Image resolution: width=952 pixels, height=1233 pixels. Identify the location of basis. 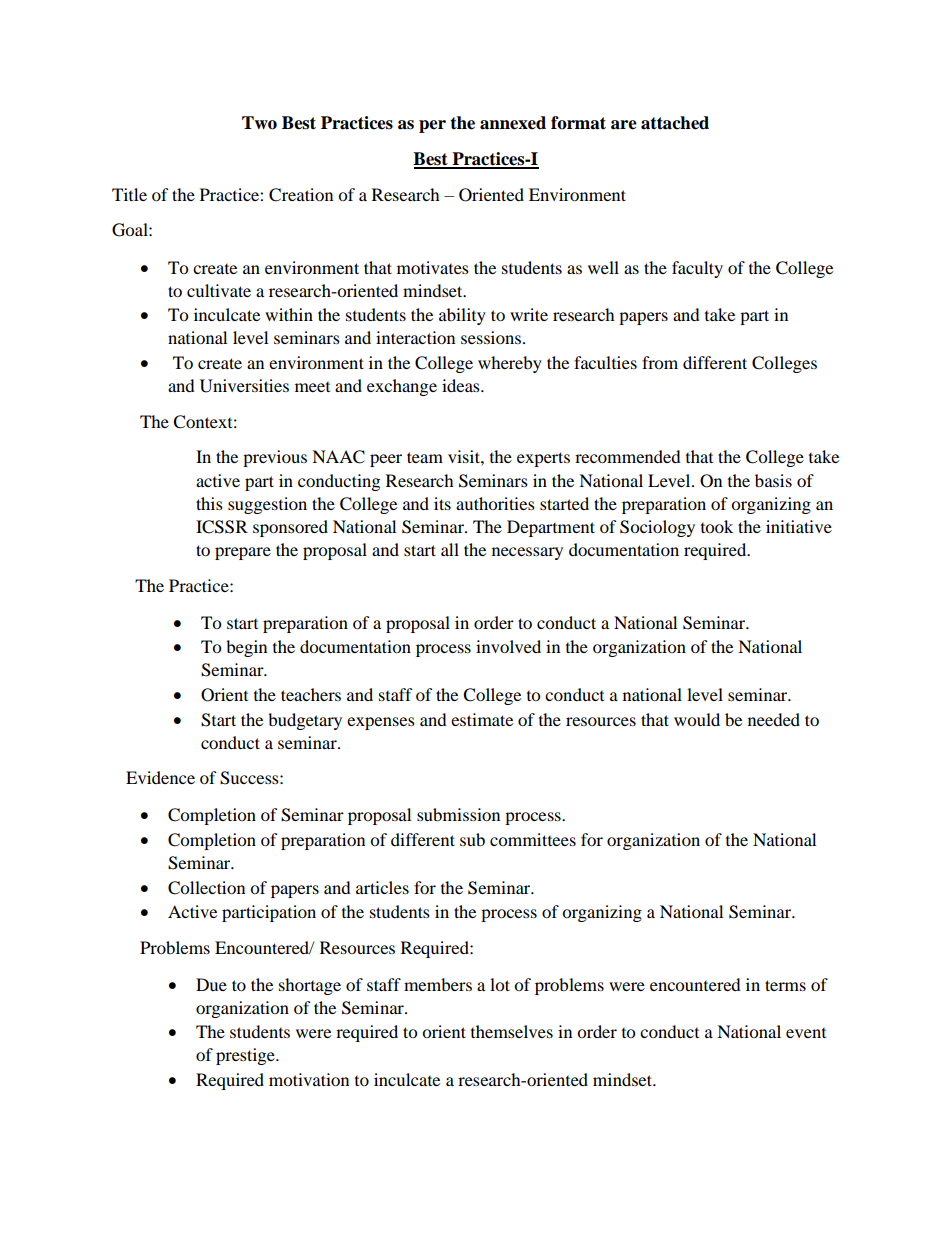
(773, 480).
